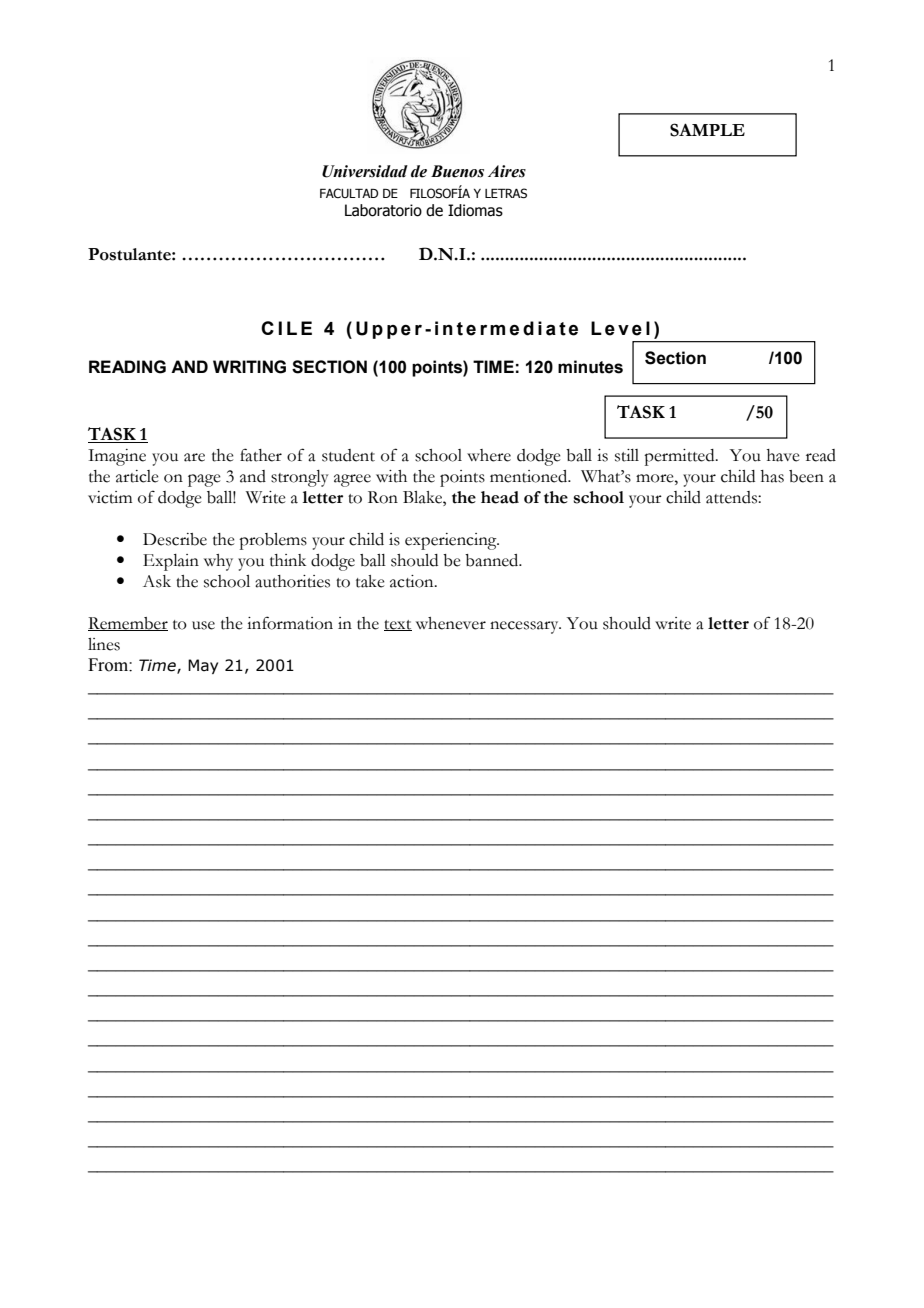  What do you see at coordinates (204, 480) in the page?
I see `page` at bounding box center [204, 480].
